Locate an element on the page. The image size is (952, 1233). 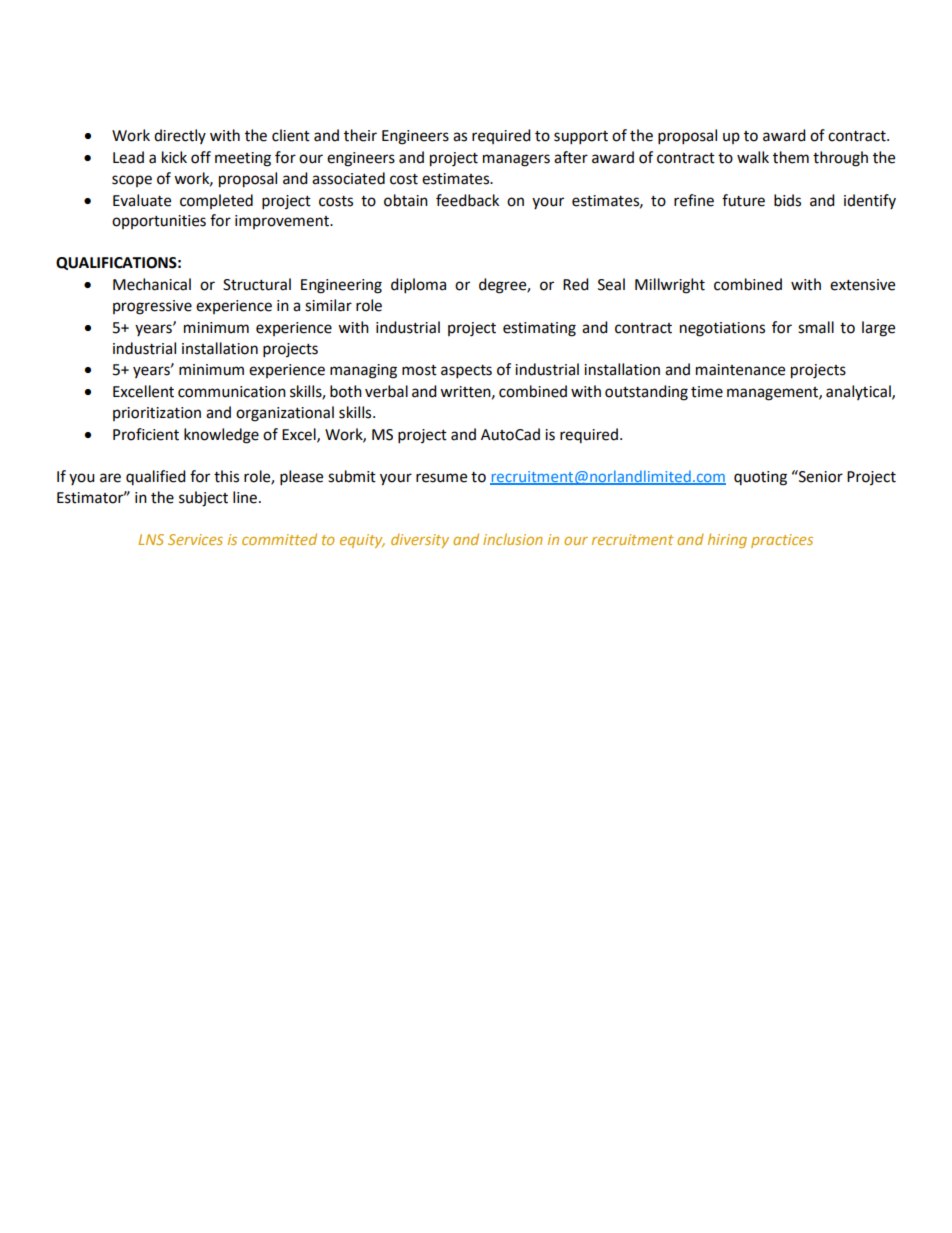
Senior is located at coordinates (820, 476).
